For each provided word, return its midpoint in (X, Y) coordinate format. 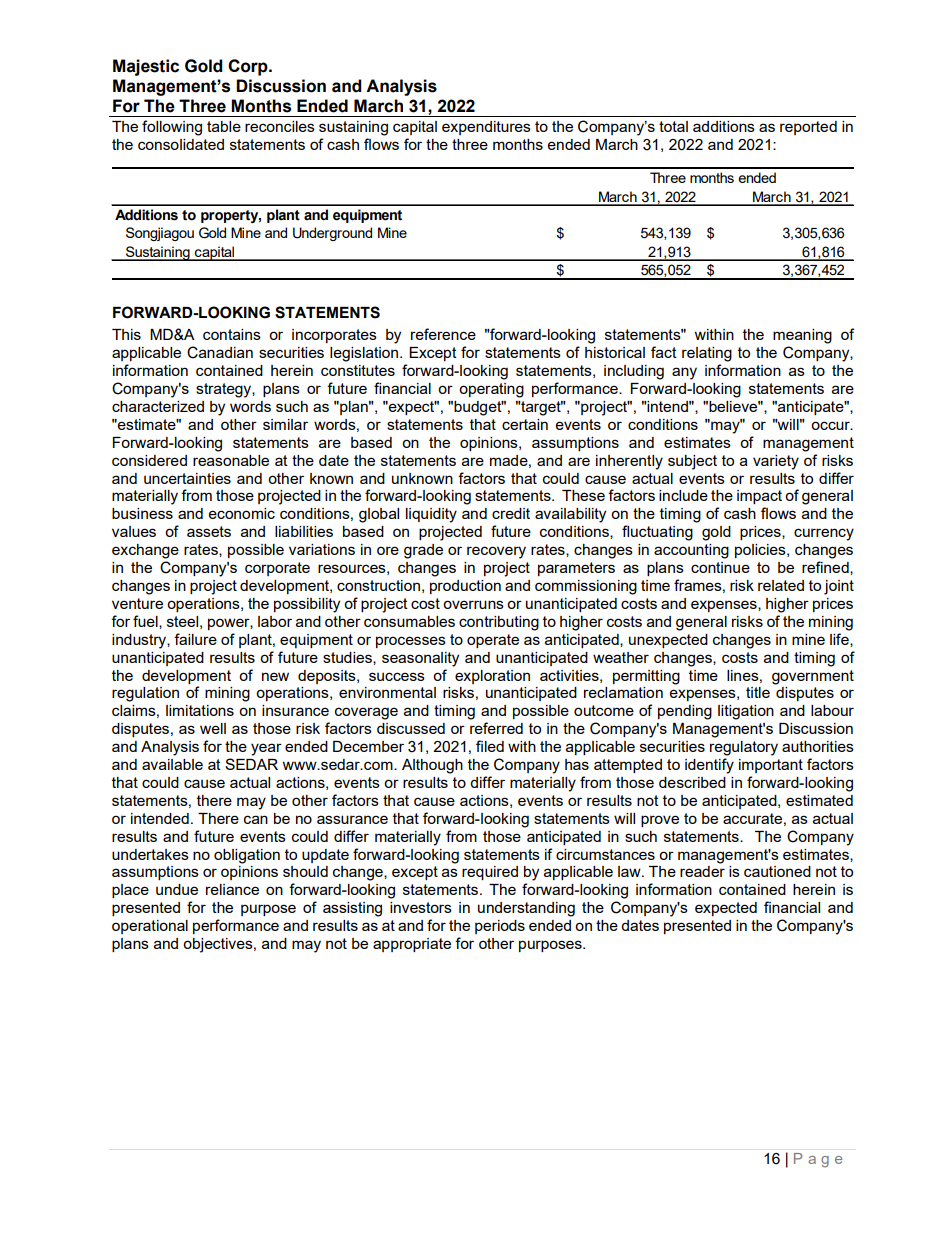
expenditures (486, 128)
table (224, 126)
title (758, 692)
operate (493, 641)
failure (195, 639)
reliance (232, 889)
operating (491, 390)
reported (808, 128)
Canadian (220, 352)
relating (707, 354)
